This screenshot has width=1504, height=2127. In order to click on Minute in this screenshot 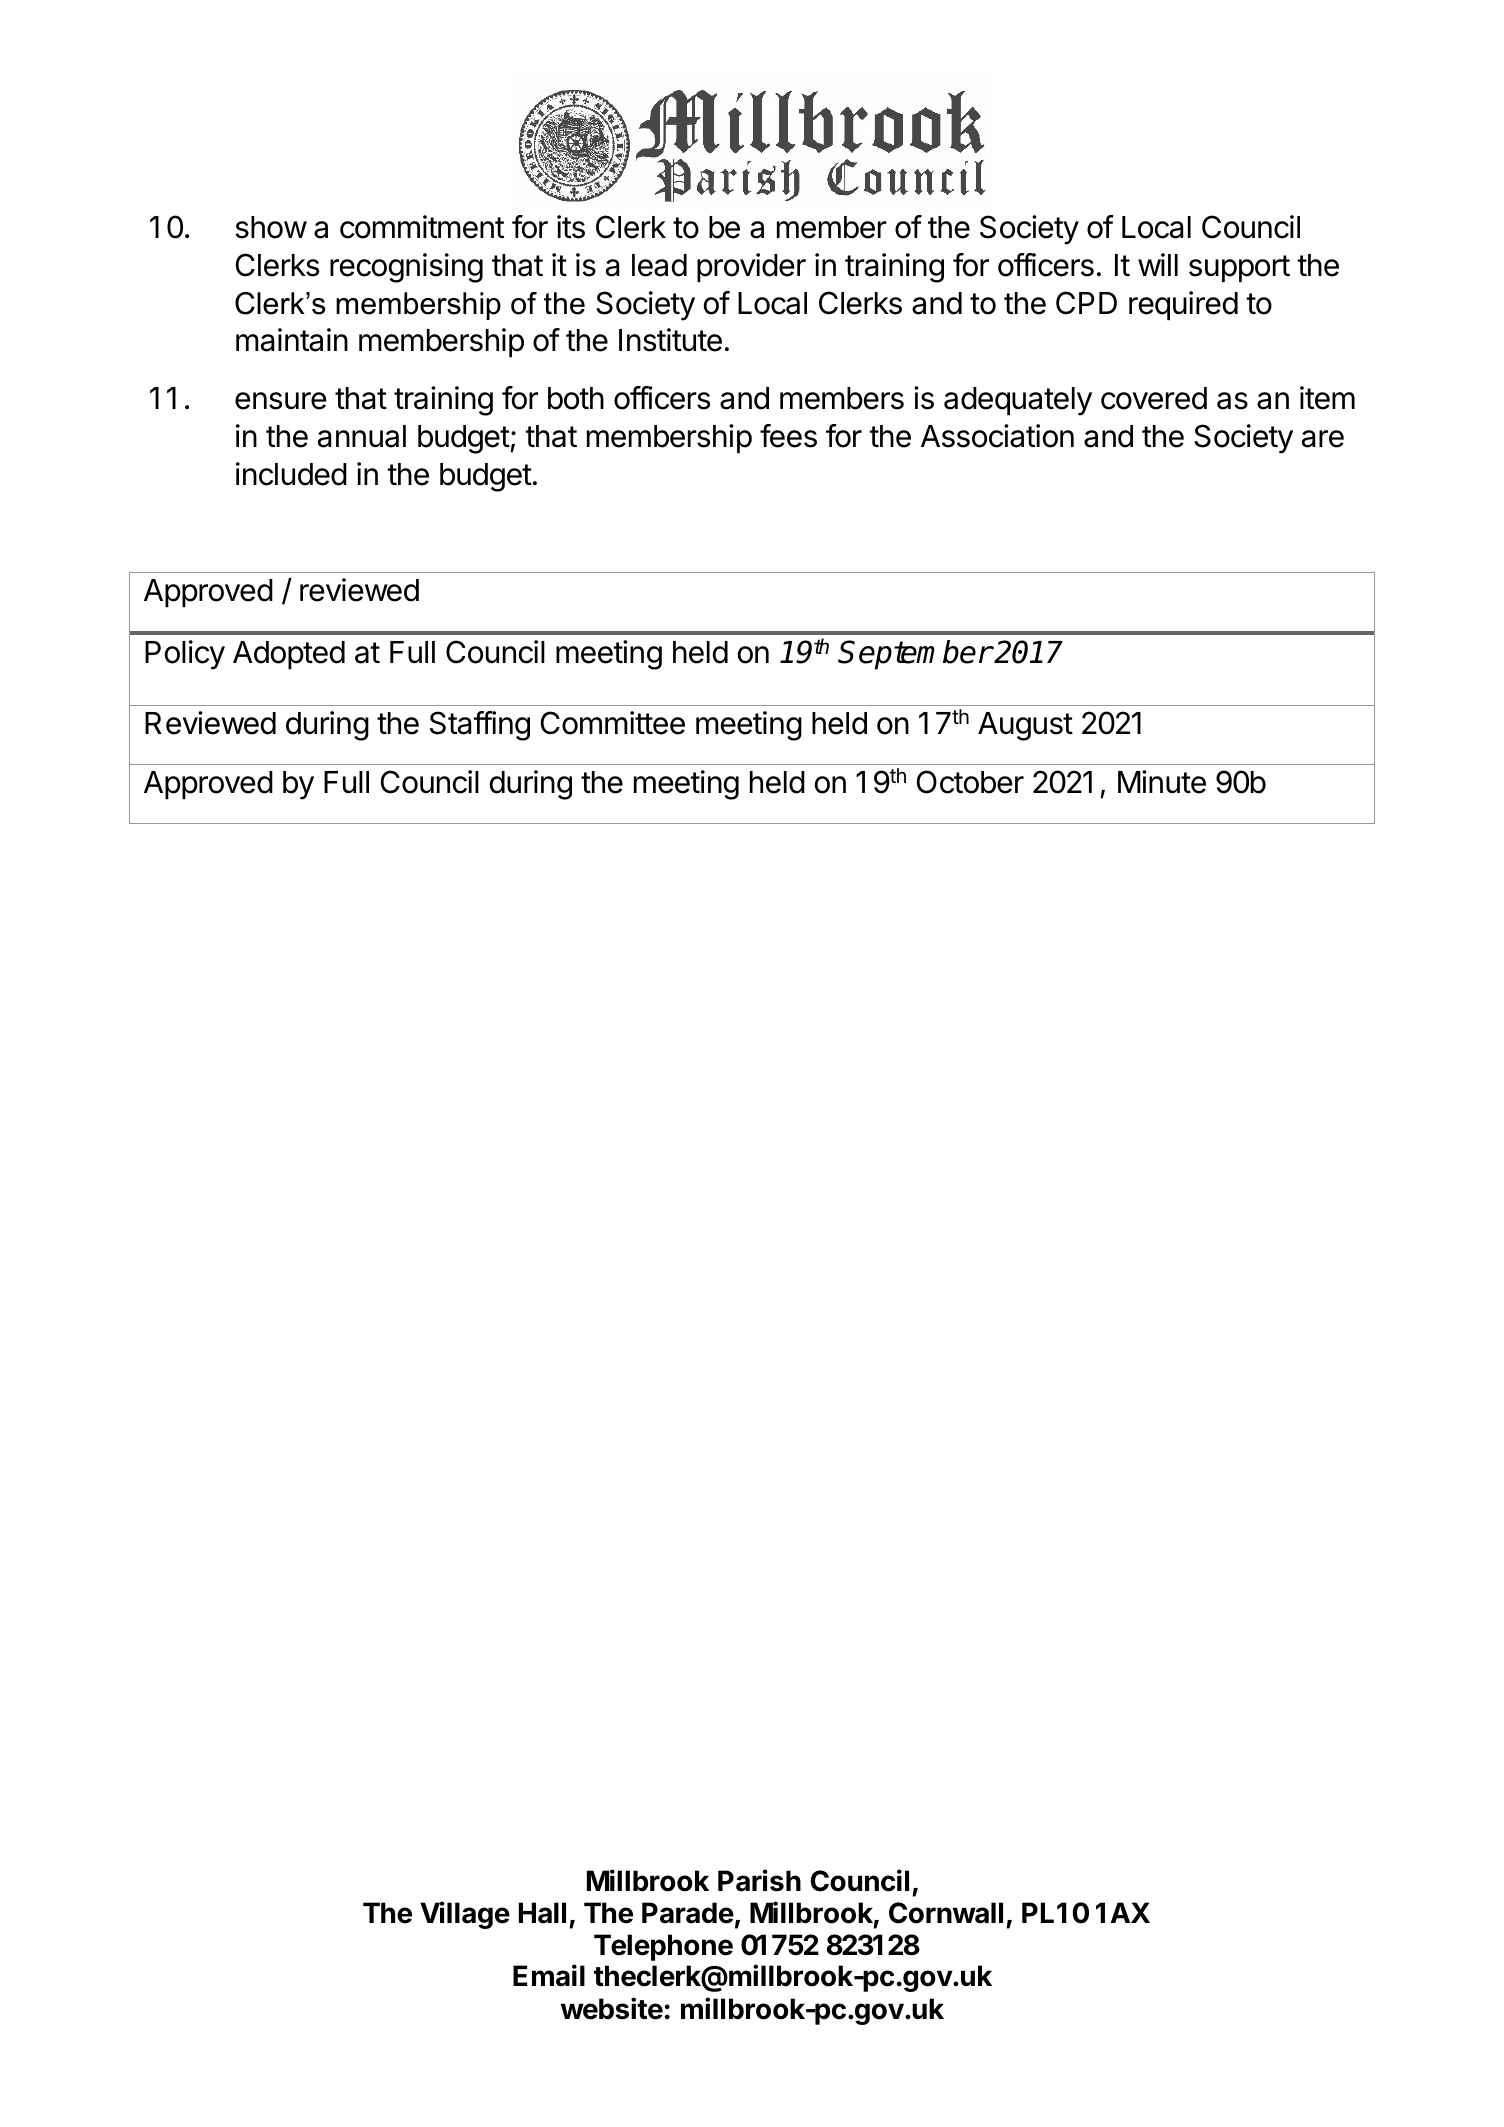, I will do `click(1162, 782)`.
